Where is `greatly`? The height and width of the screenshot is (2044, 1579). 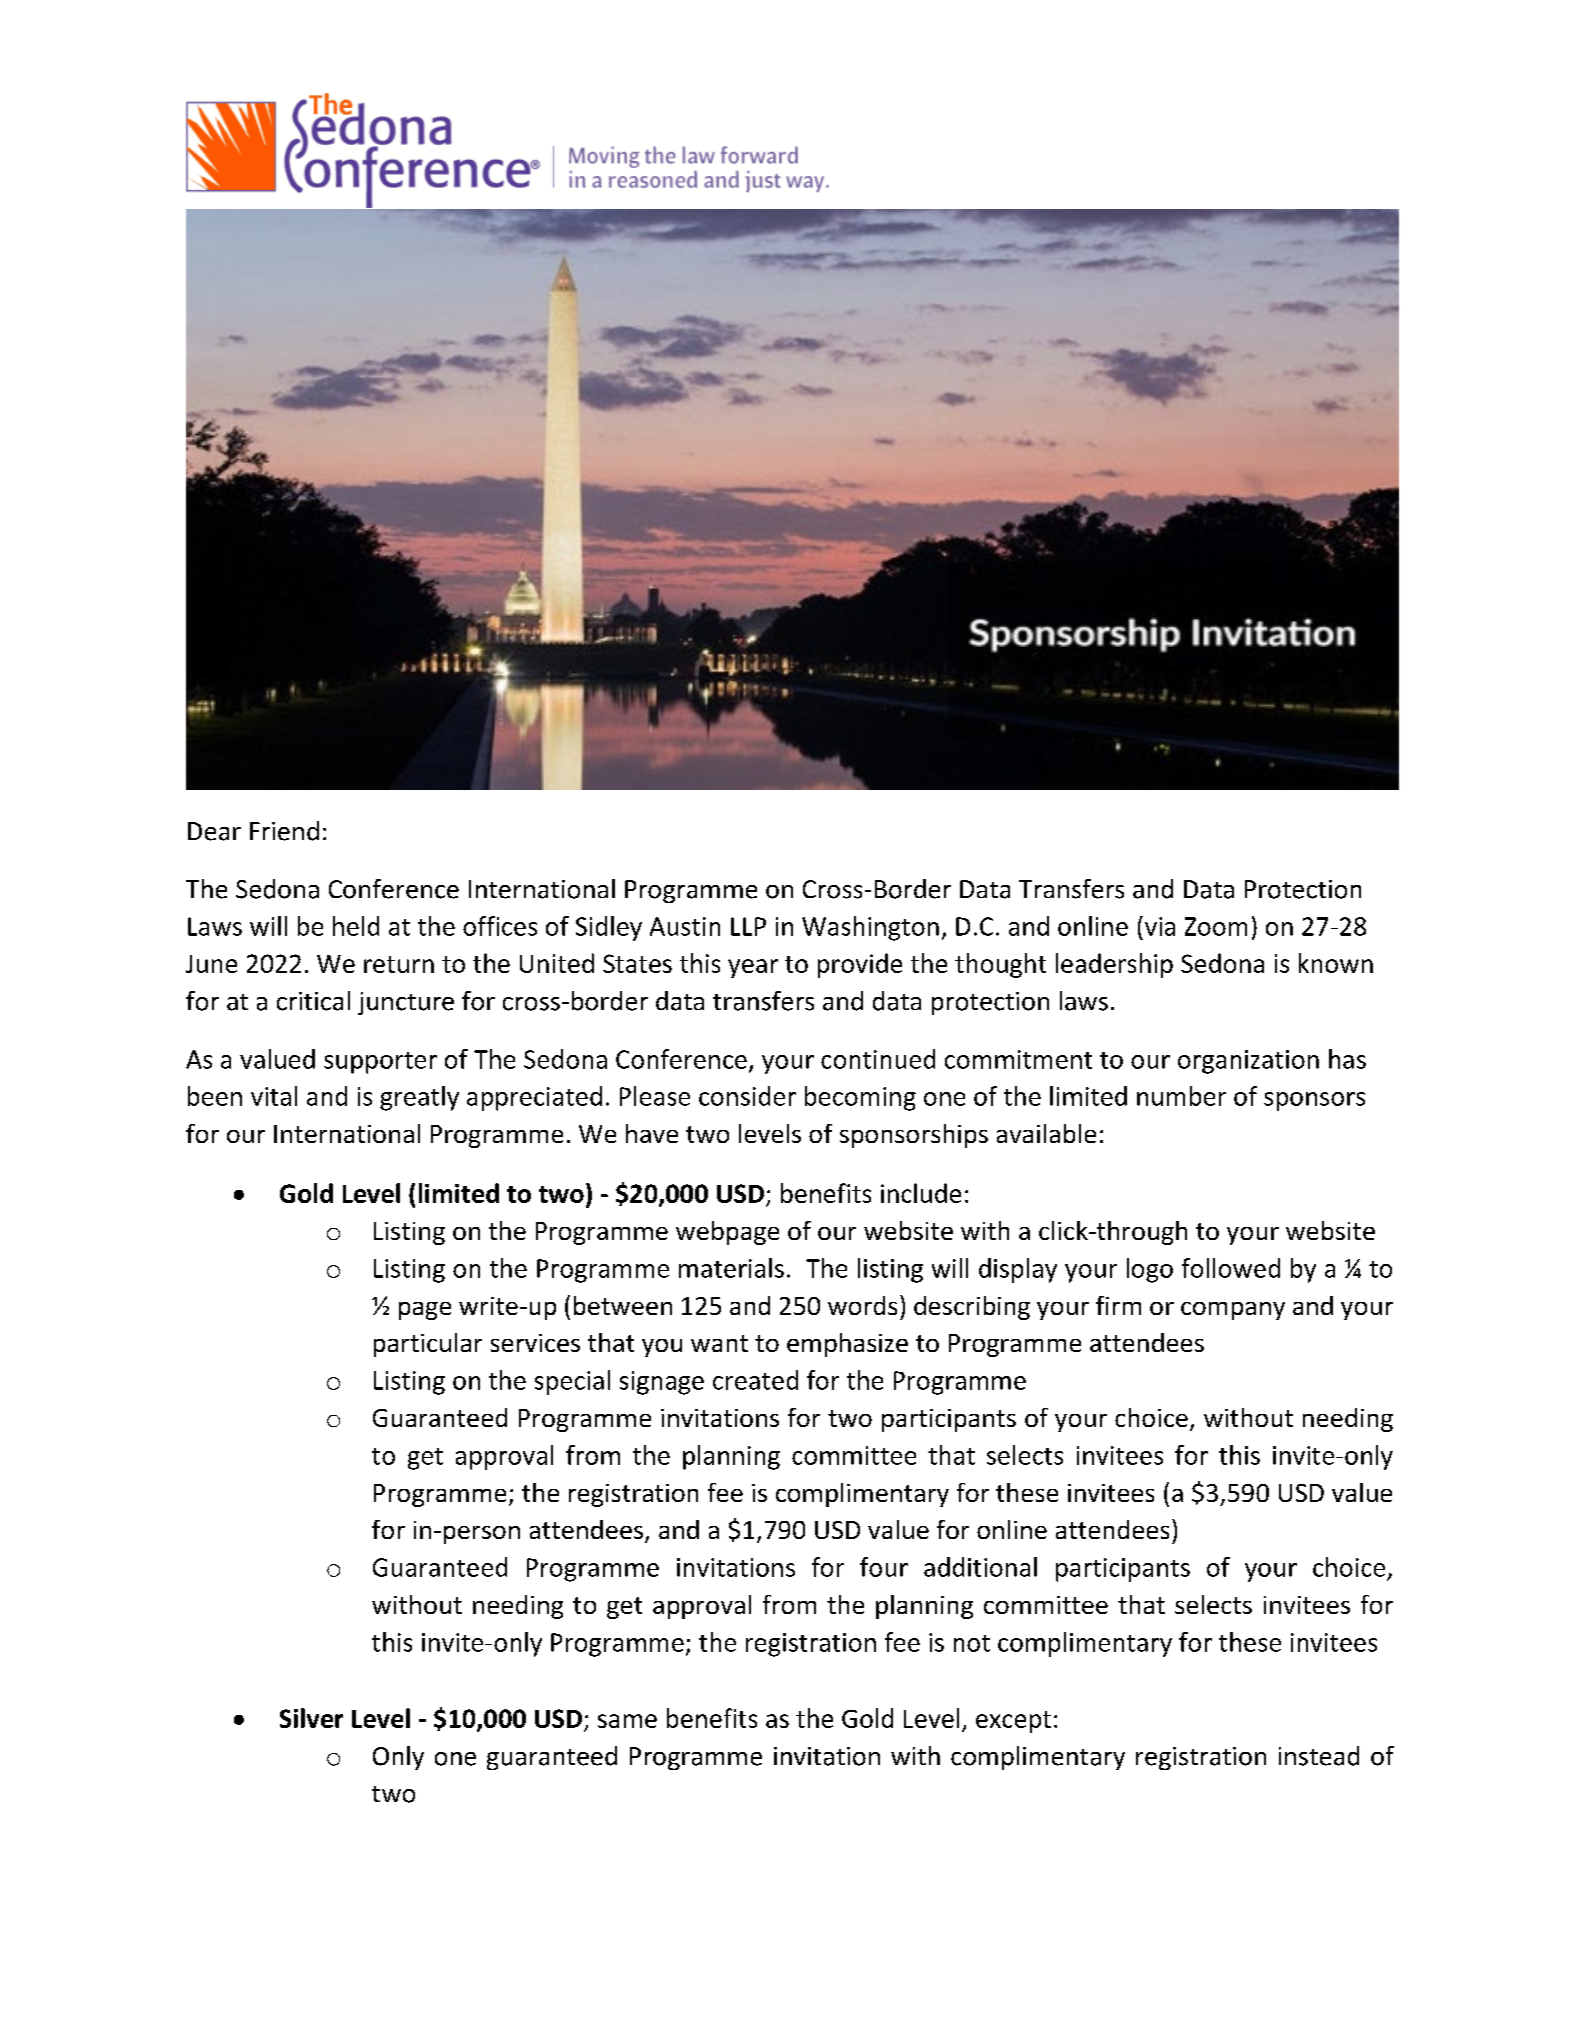
greatly is located at coordinates (419, 1098).
